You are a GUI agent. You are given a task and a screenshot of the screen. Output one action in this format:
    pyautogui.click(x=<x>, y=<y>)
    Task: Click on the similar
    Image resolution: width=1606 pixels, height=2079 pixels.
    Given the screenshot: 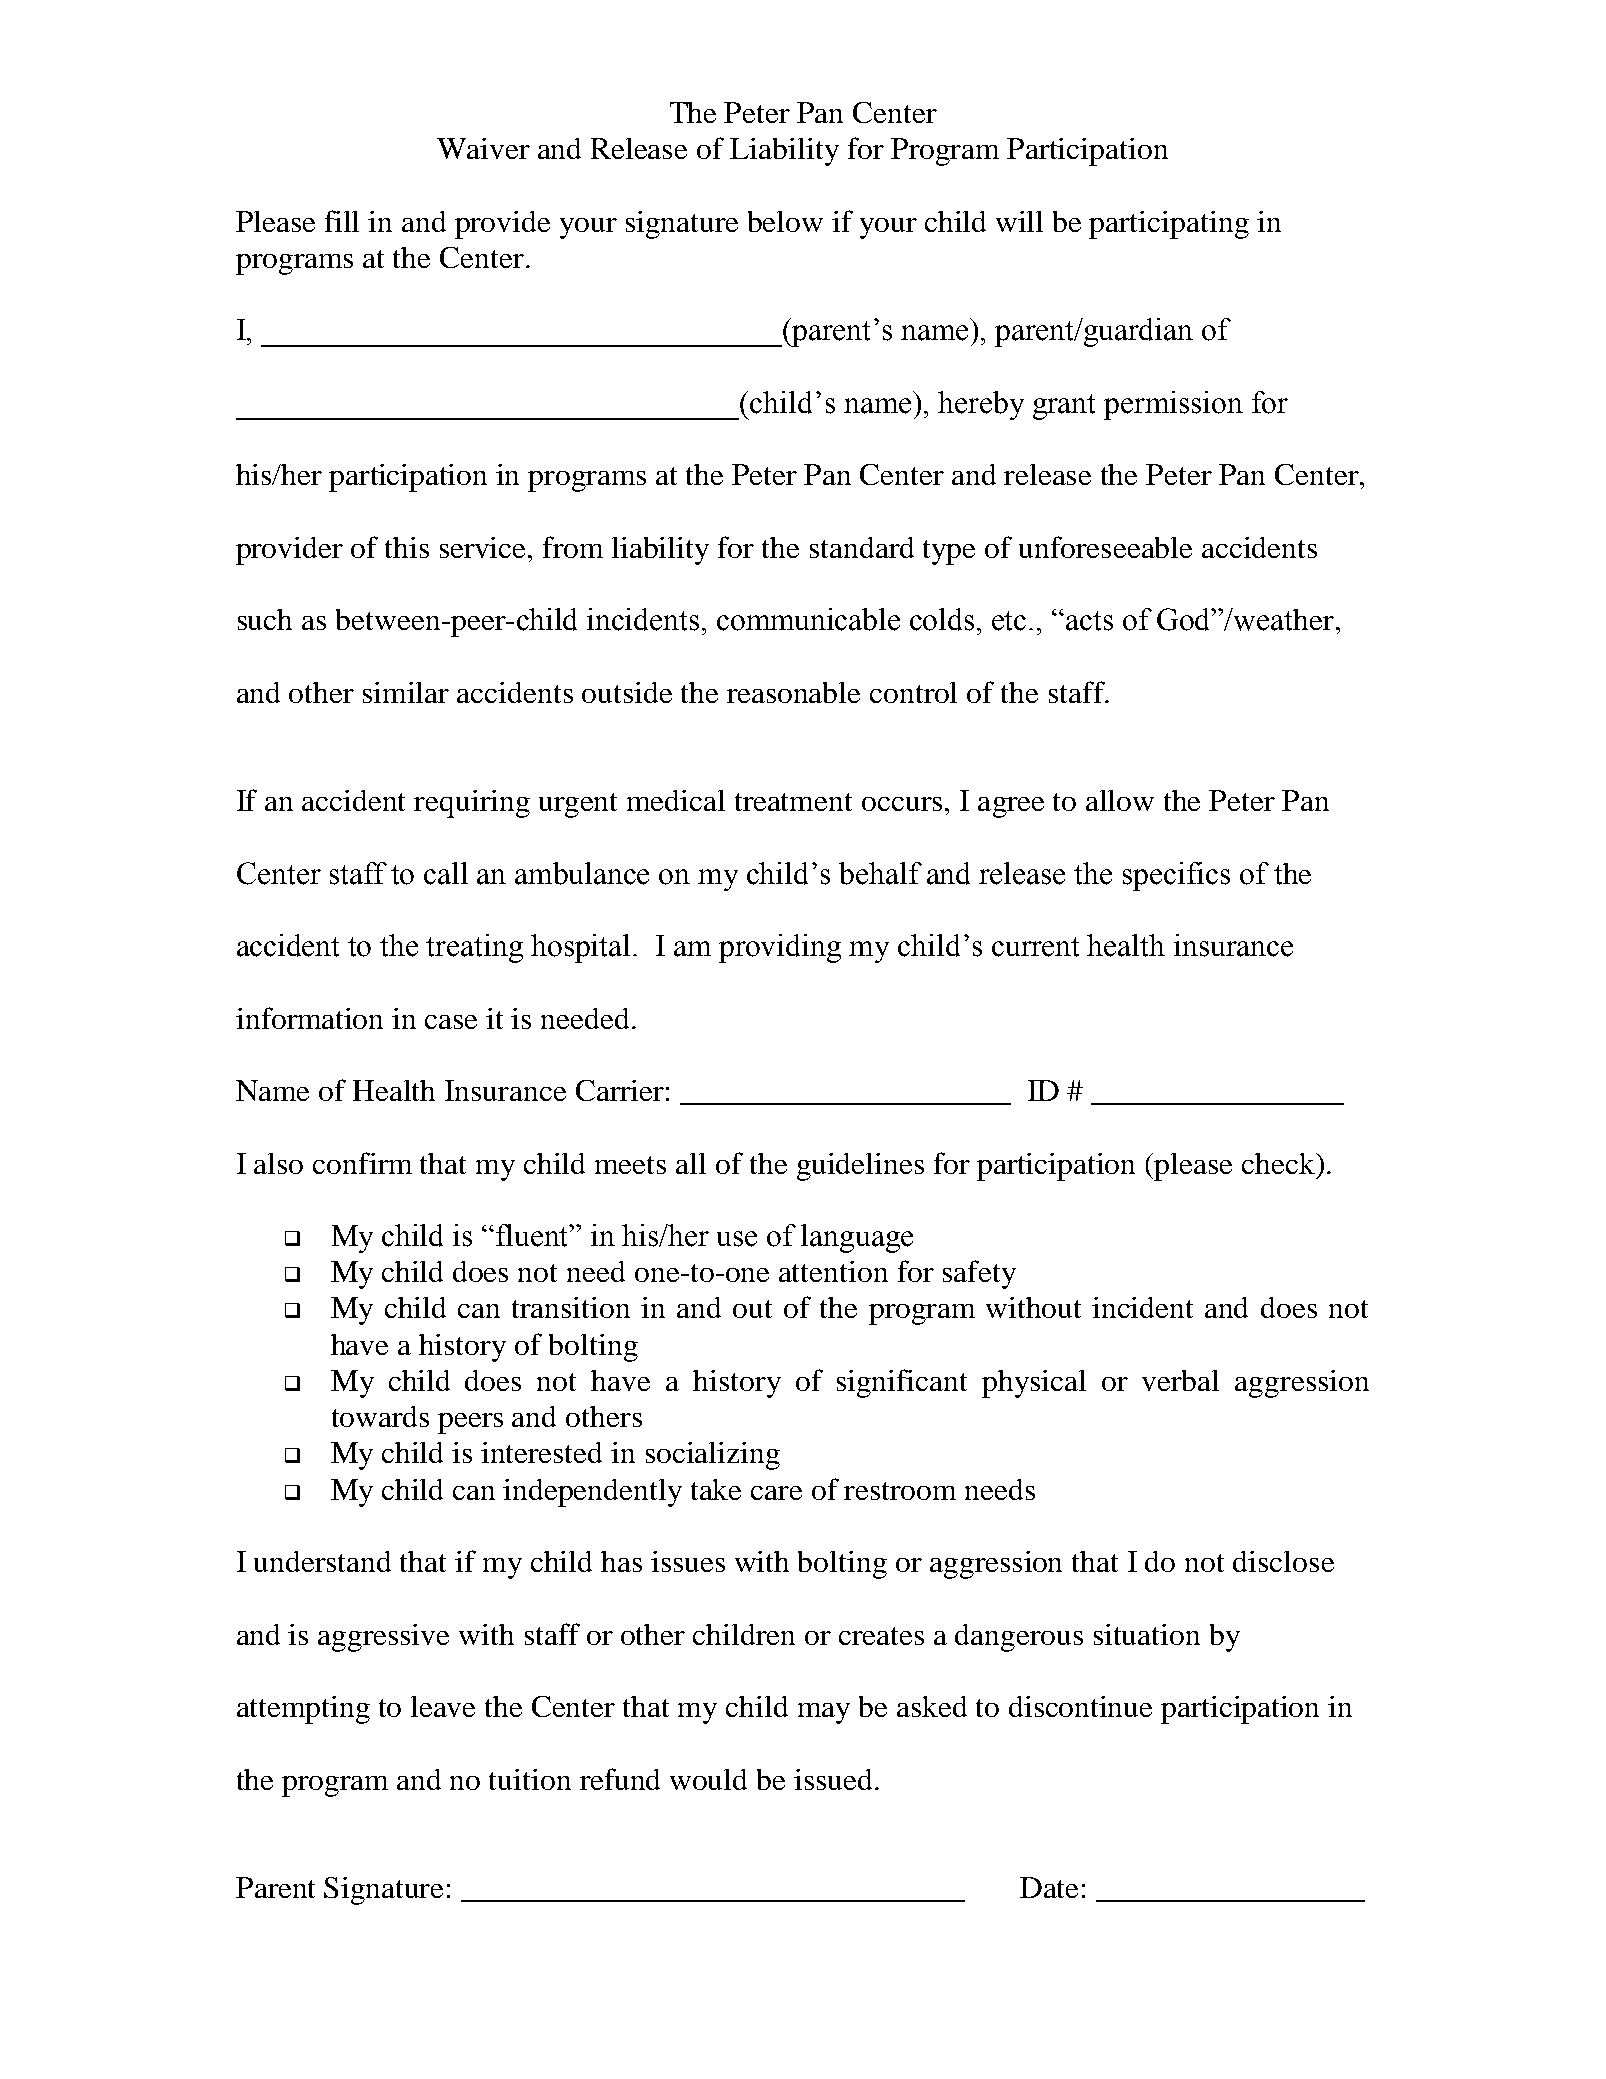 What is the action you would take?
    pyautogui.click(x=406, y=692)
